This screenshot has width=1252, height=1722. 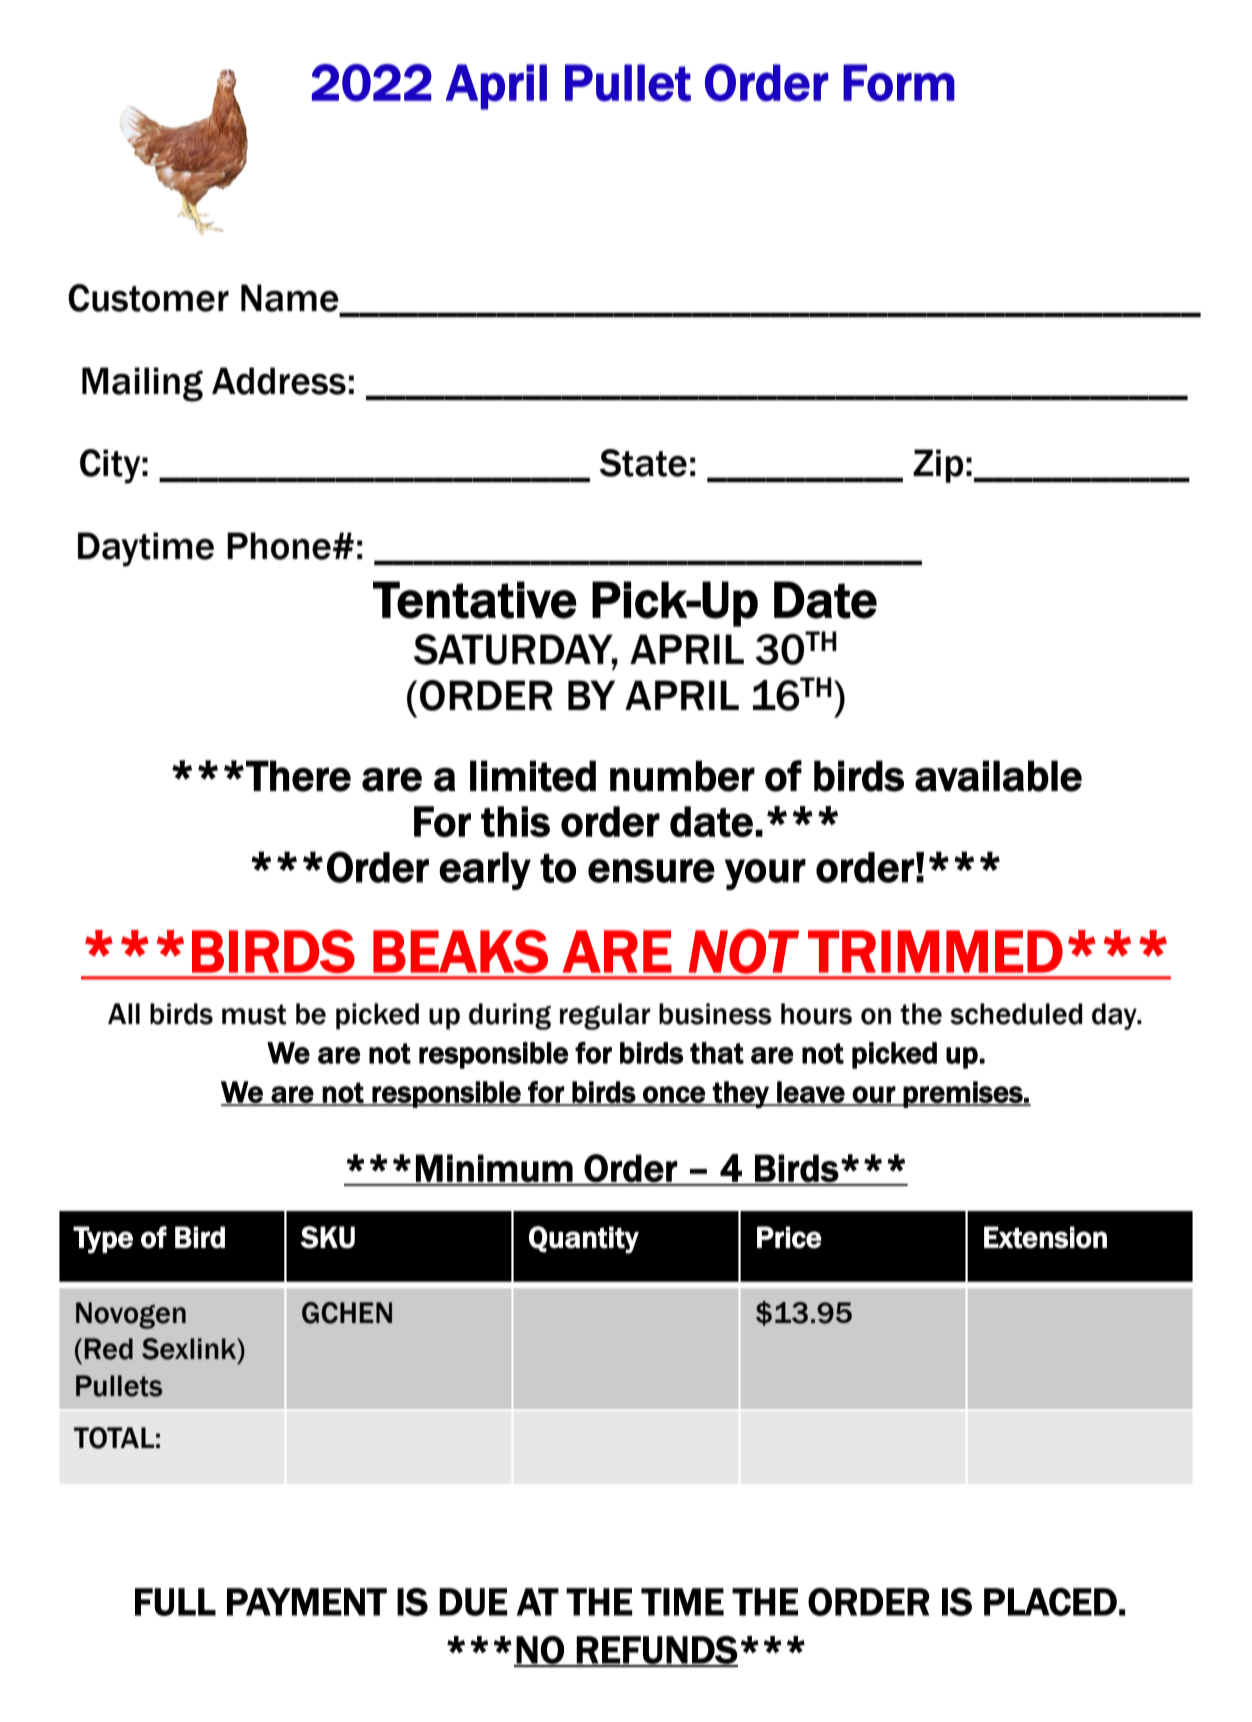 I want to click on REFUNDS, so click(x=656, y=1651).
